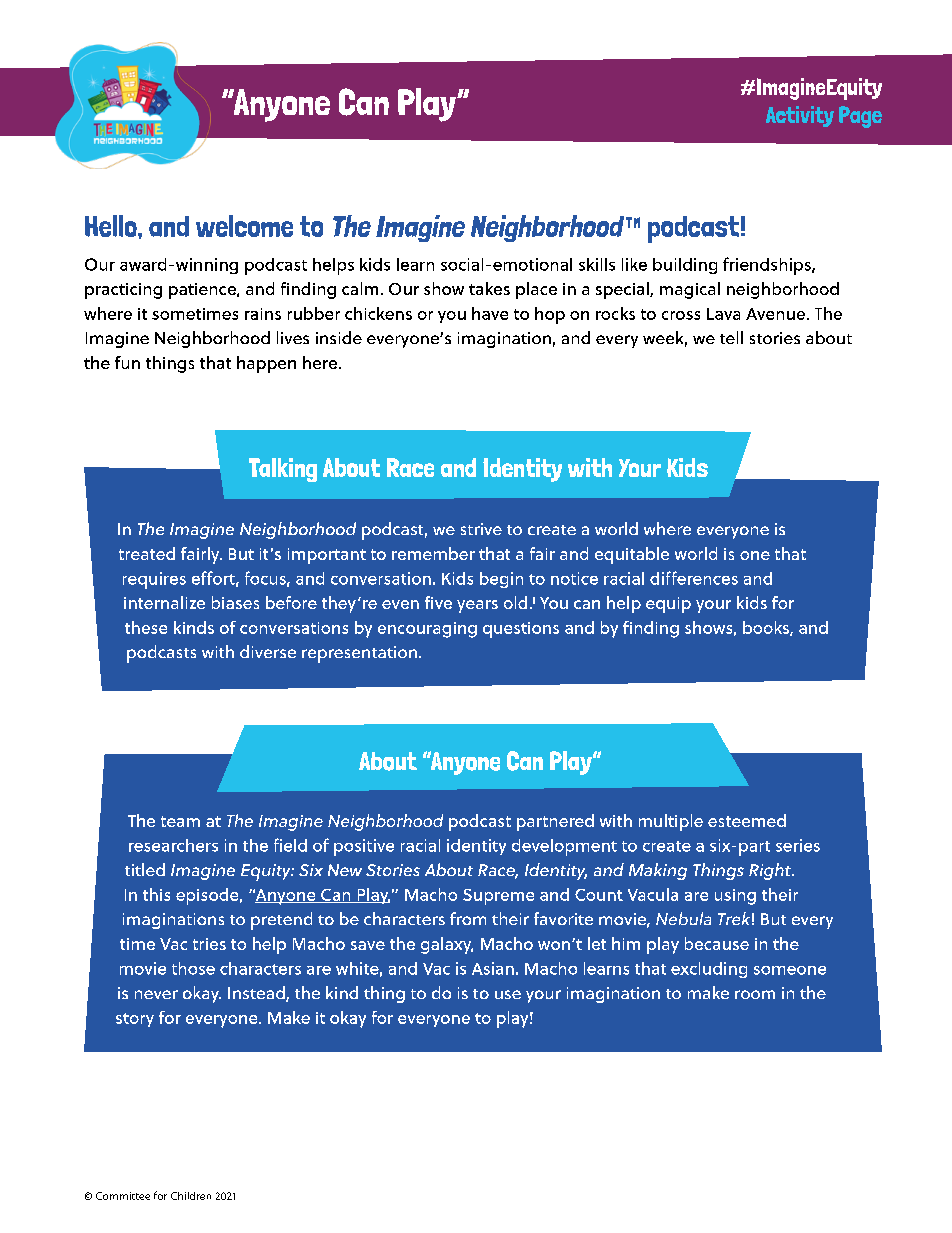 This screenshot has width=952, height=1233. I want to click on Asian, so click(493, 968).
